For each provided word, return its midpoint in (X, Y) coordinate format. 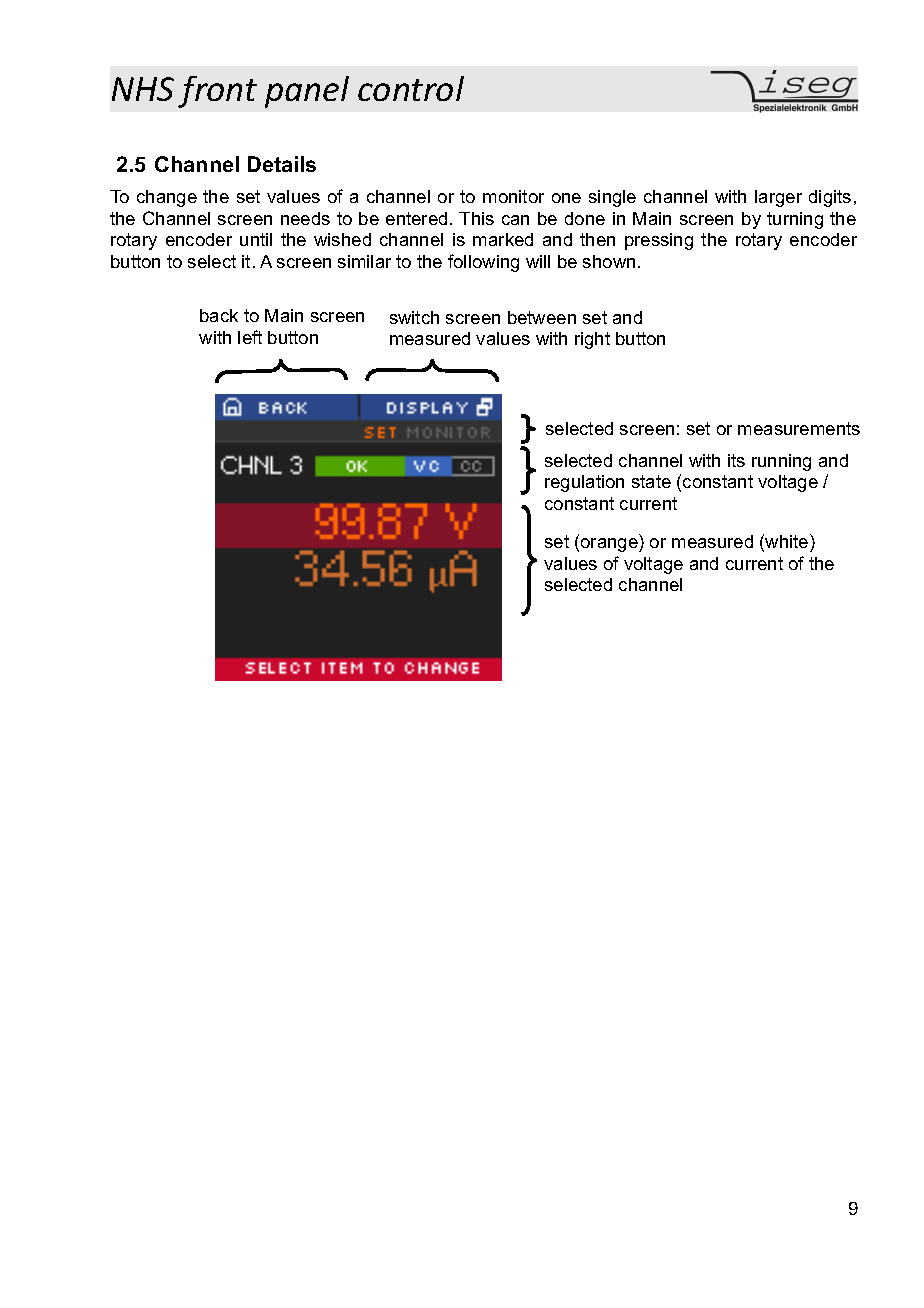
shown (609, 261)
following (483, 263)
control (411, 88)
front (217, 92)
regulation (584, 483)
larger (778, 198)
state (651, 481)
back (219, 315)
